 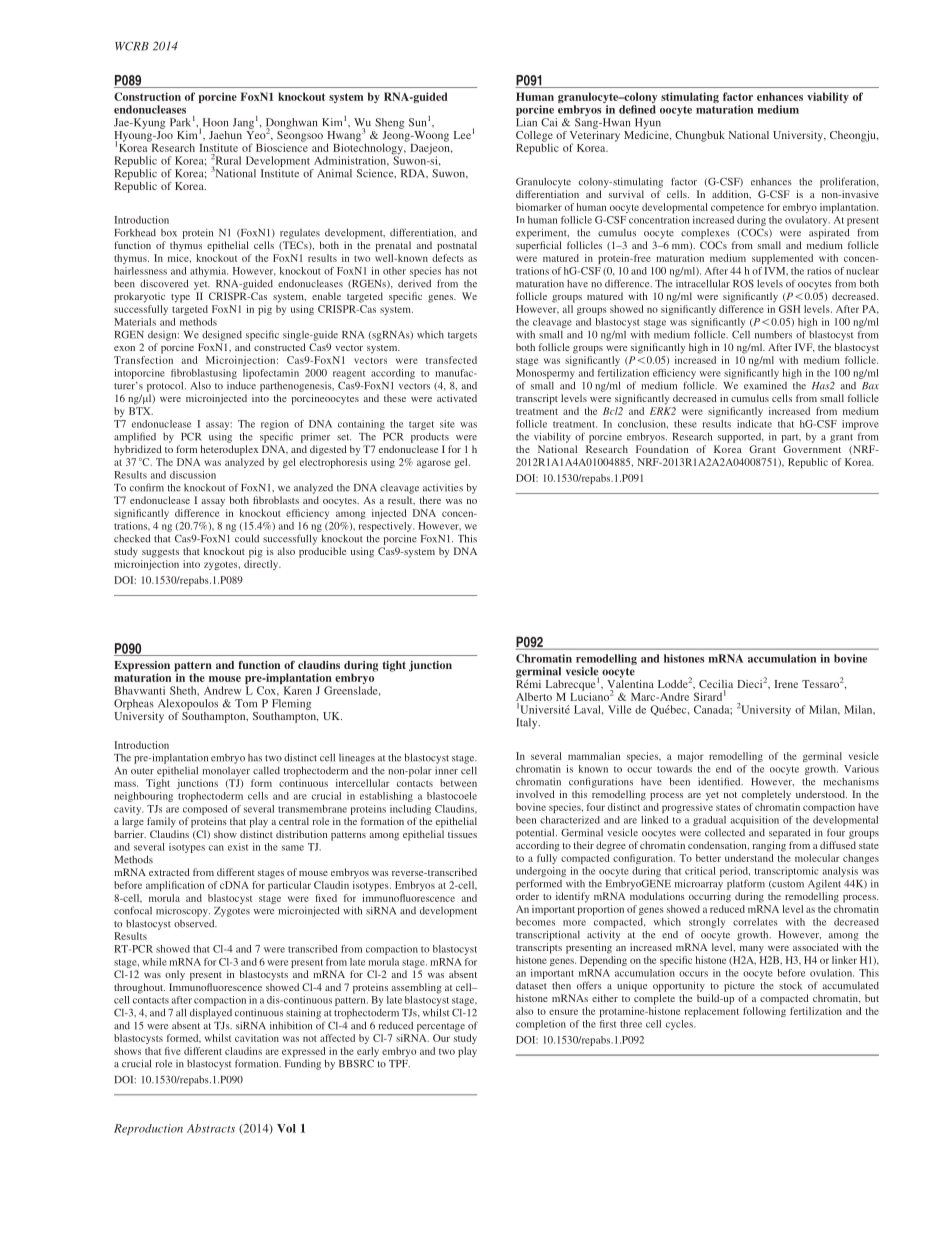 What do you see at coordinates (737, 209) in the screenshot?
I see `competence` at bounding box center [737, 209].
